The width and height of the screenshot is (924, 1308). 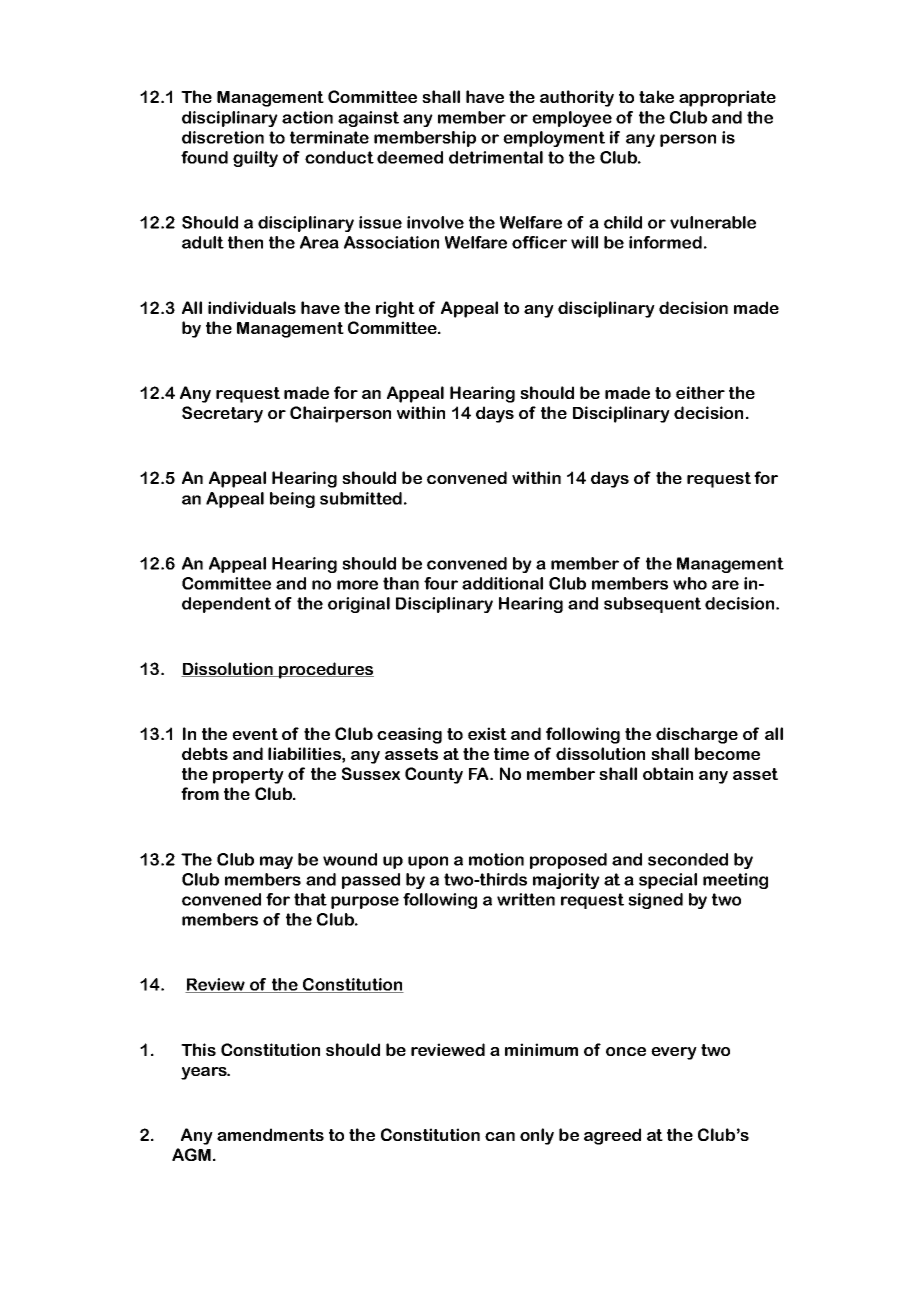 What do you see at coordinates (652, 605) in the screenshot?
I see `subsequent` at bounding box center [652, 605].
